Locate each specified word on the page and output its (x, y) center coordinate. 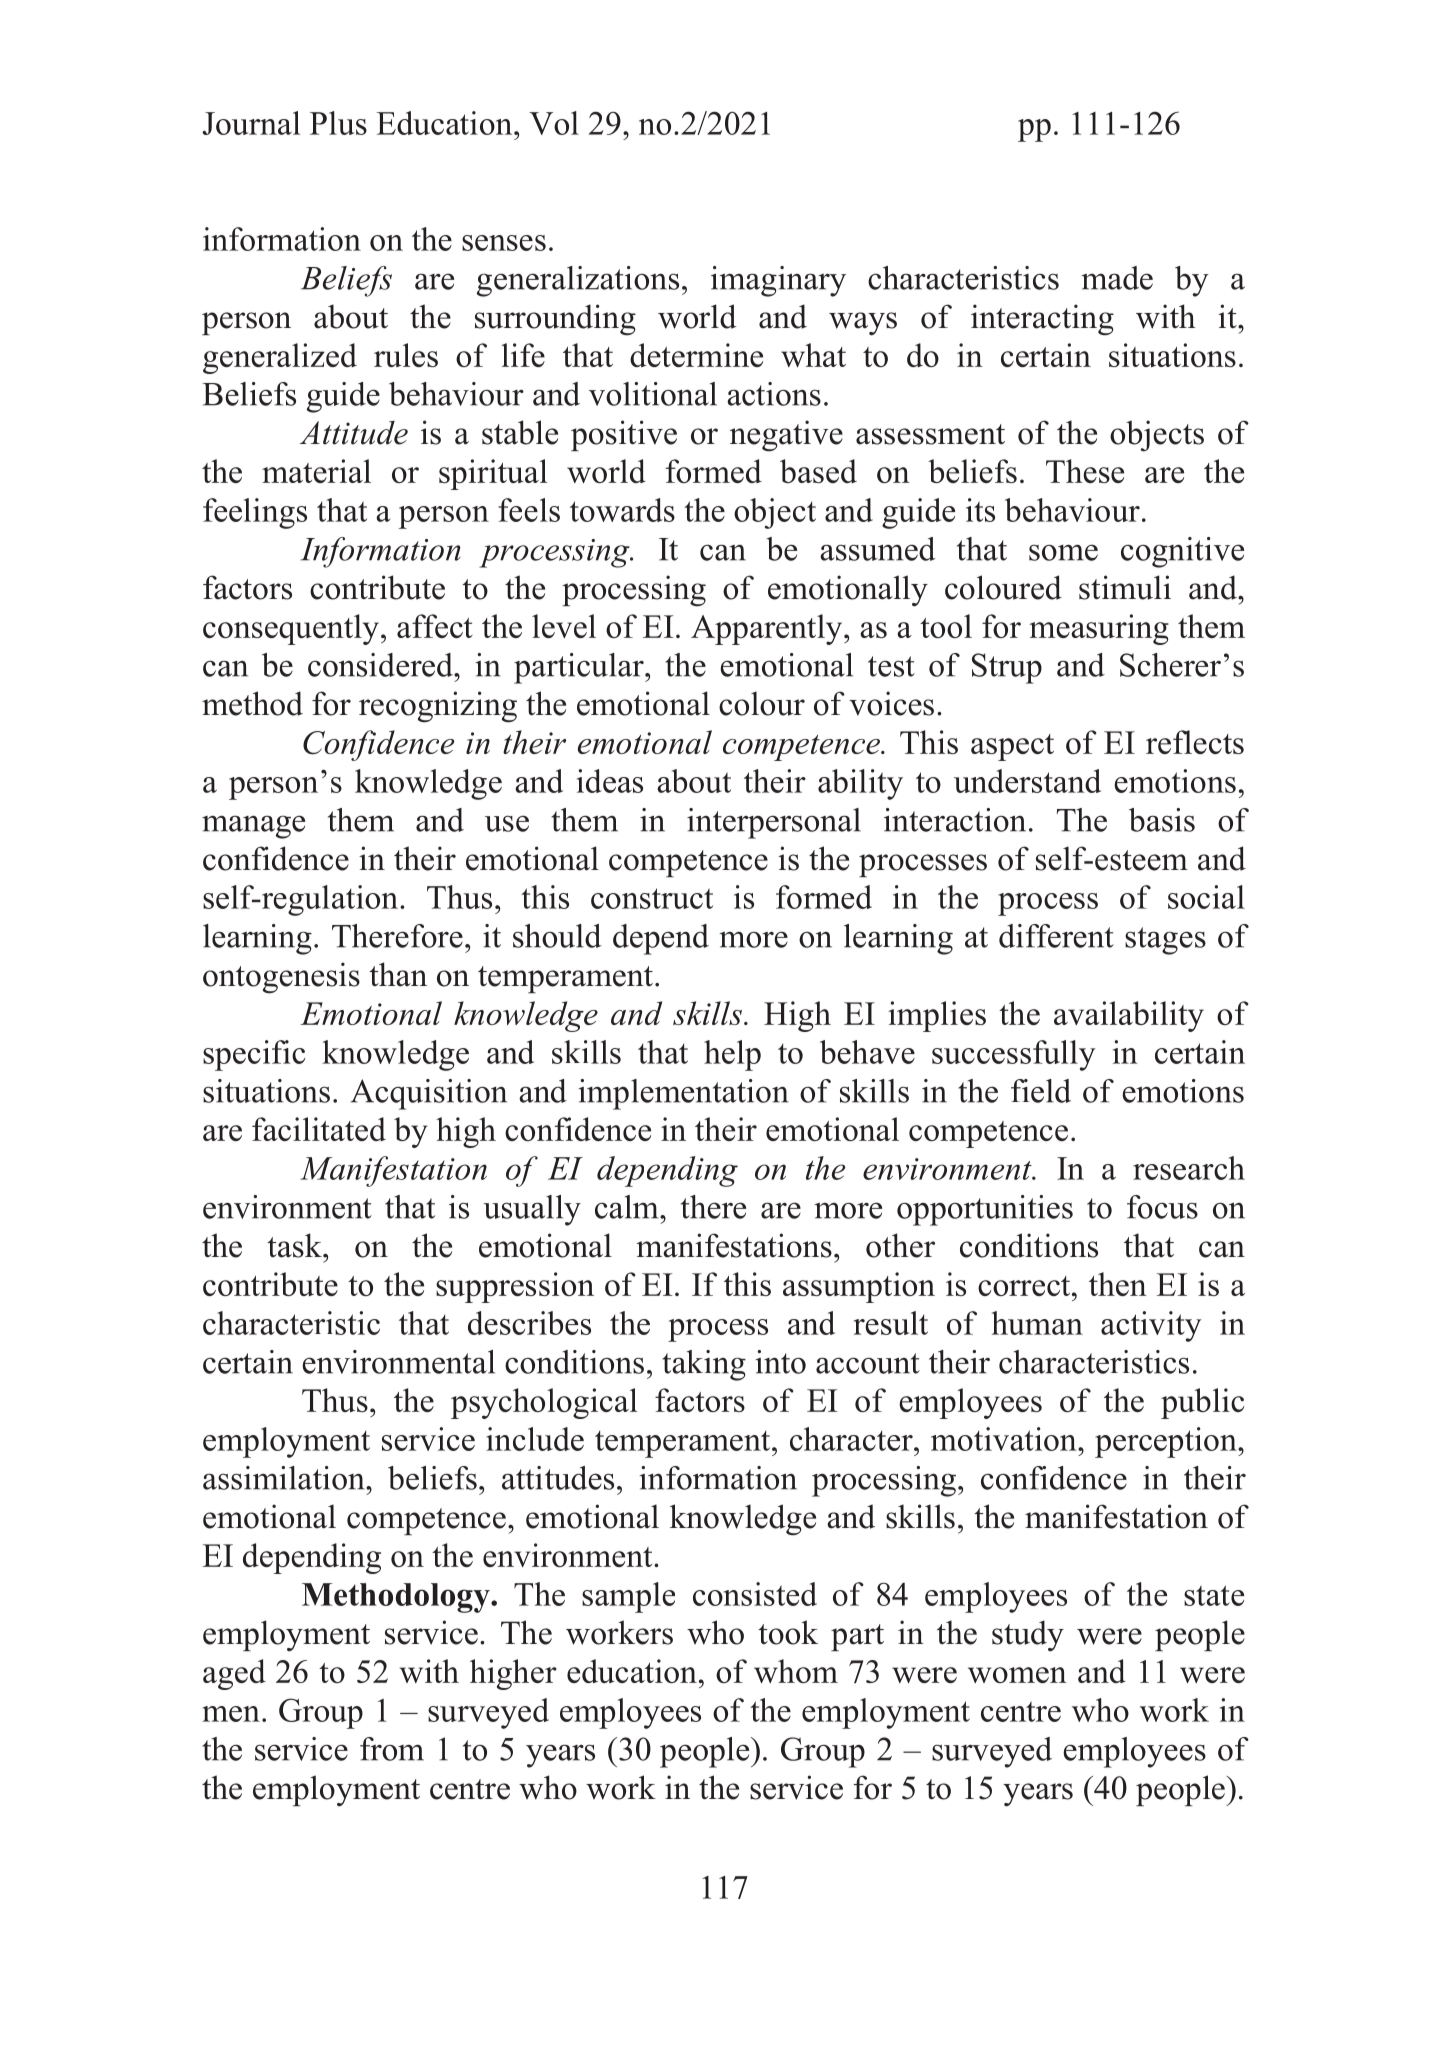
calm (628, 1207)
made (1117, 278)
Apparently (768, 629)
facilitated (319, 1129)
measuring (1099, 629)
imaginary (778, 281)
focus (1162, 1207)
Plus (338, 123)
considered (381, 665)
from (392, 1749)
